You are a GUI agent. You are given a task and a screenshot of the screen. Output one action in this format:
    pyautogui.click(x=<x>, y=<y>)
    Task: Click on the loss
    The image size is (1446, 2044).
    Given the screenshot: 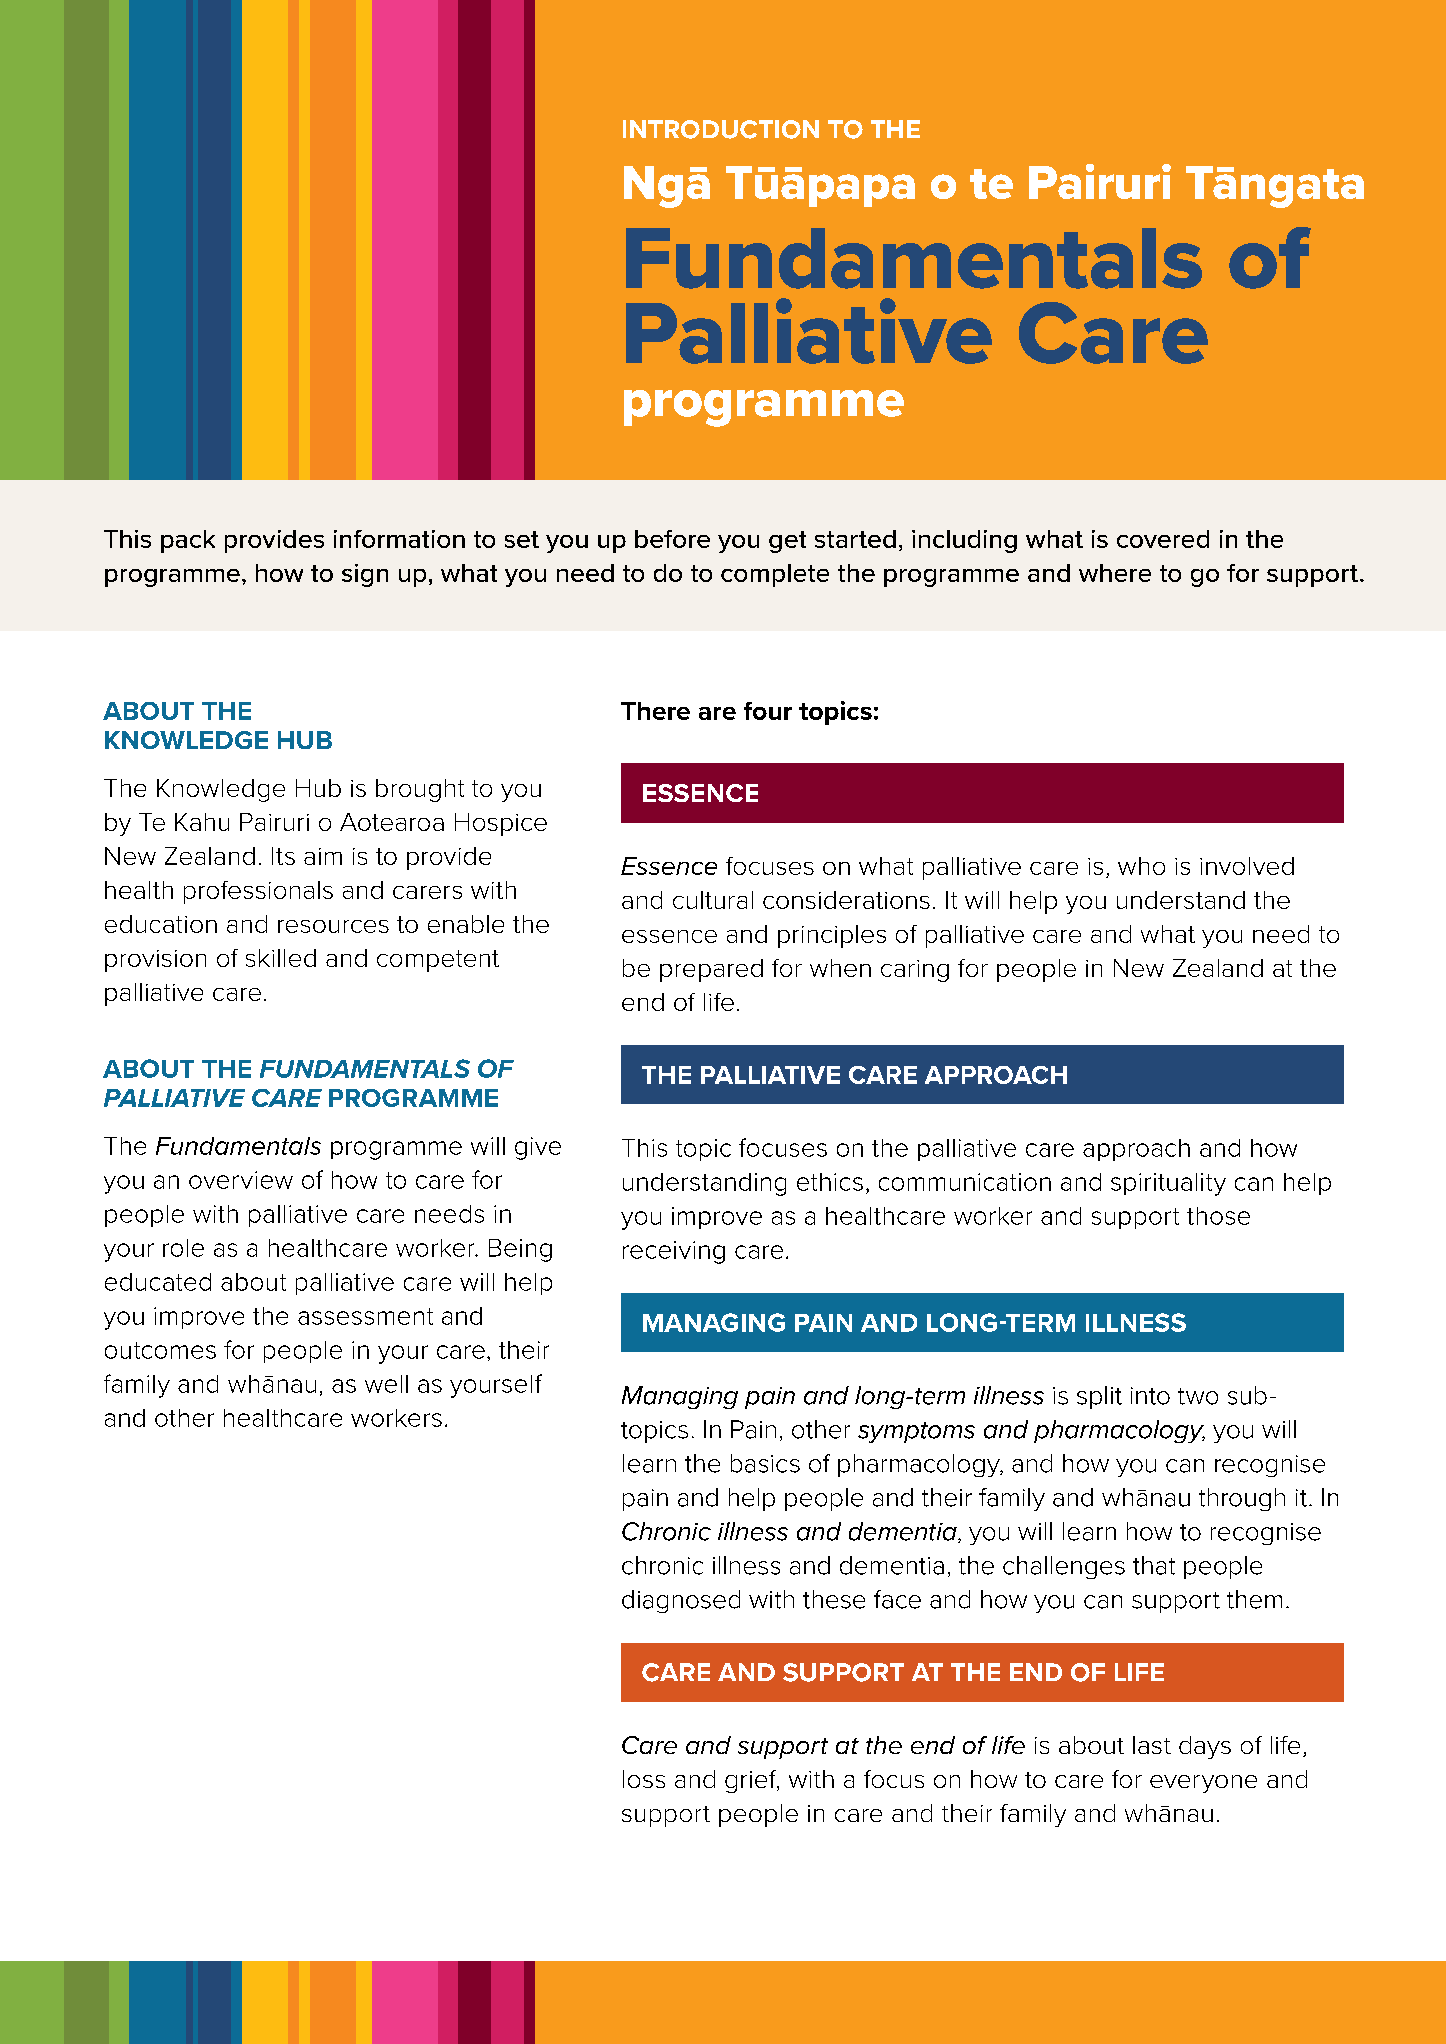 What is the action you would take?
    pyautogui.click(x=644, y=1779)
